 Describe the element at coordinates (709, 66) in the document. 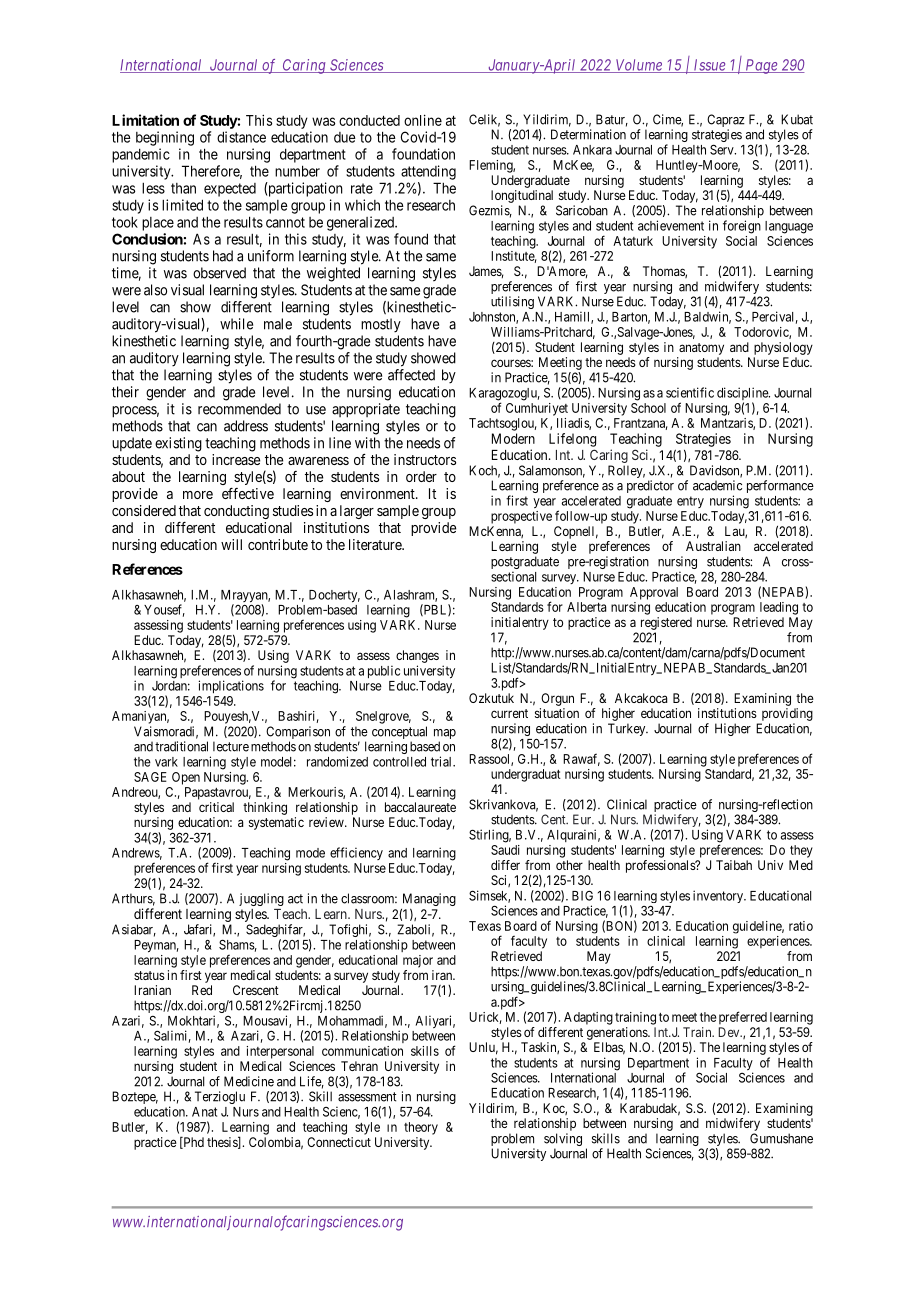

I see `Issue` at that location.
